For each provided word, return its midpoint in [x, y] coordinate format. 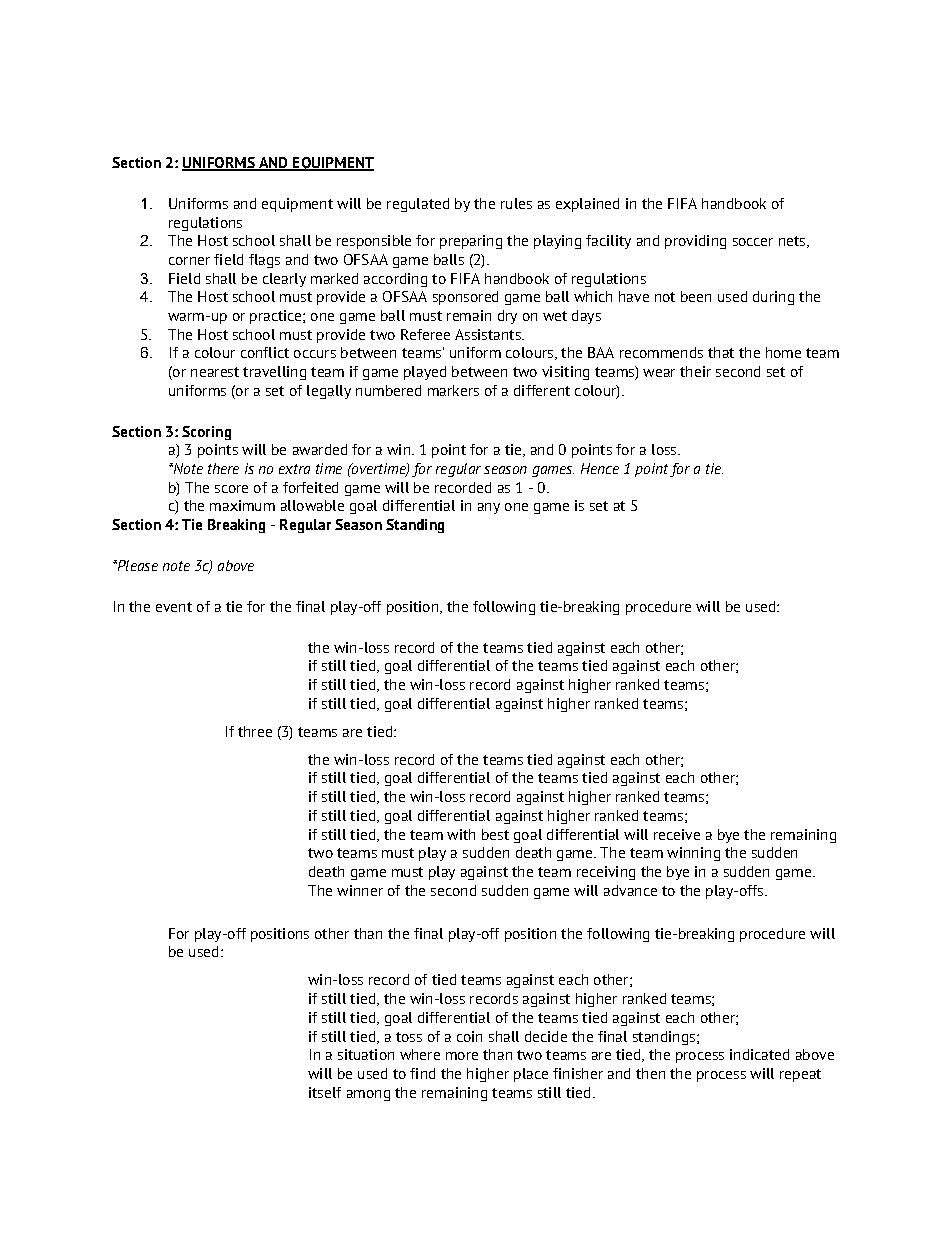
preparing [471, 242]
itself [325, 1092]
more [462, 1056]
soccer [753, 242]
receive [677, 834]
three [255, 731]
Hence [600, 468]
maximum [242, 505]
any [489, 508]
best [495, 834]
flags [264, 261]
